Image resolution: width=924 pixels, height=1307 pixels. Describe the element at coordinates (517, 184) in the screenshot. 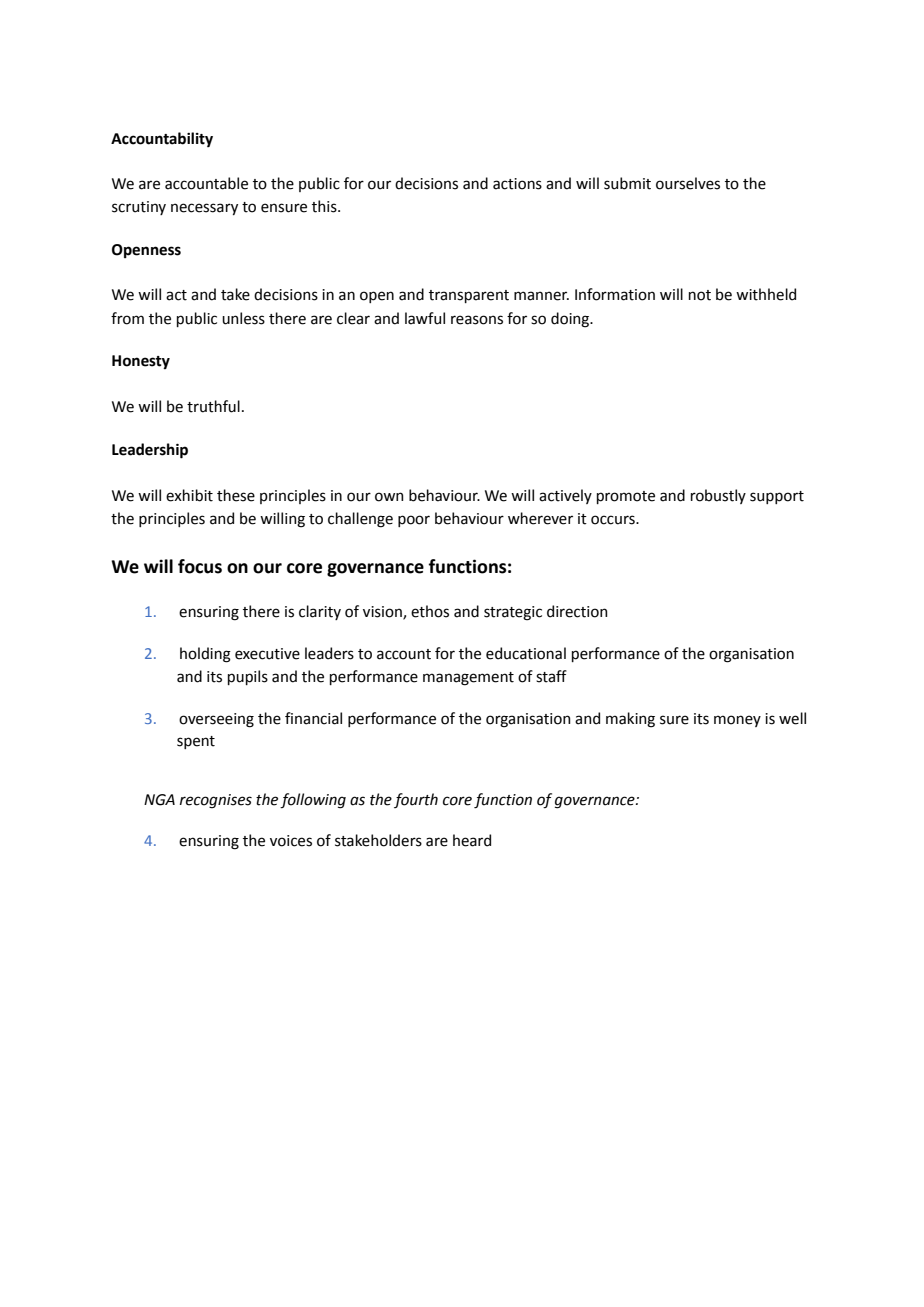

I see `actions` at that location.
